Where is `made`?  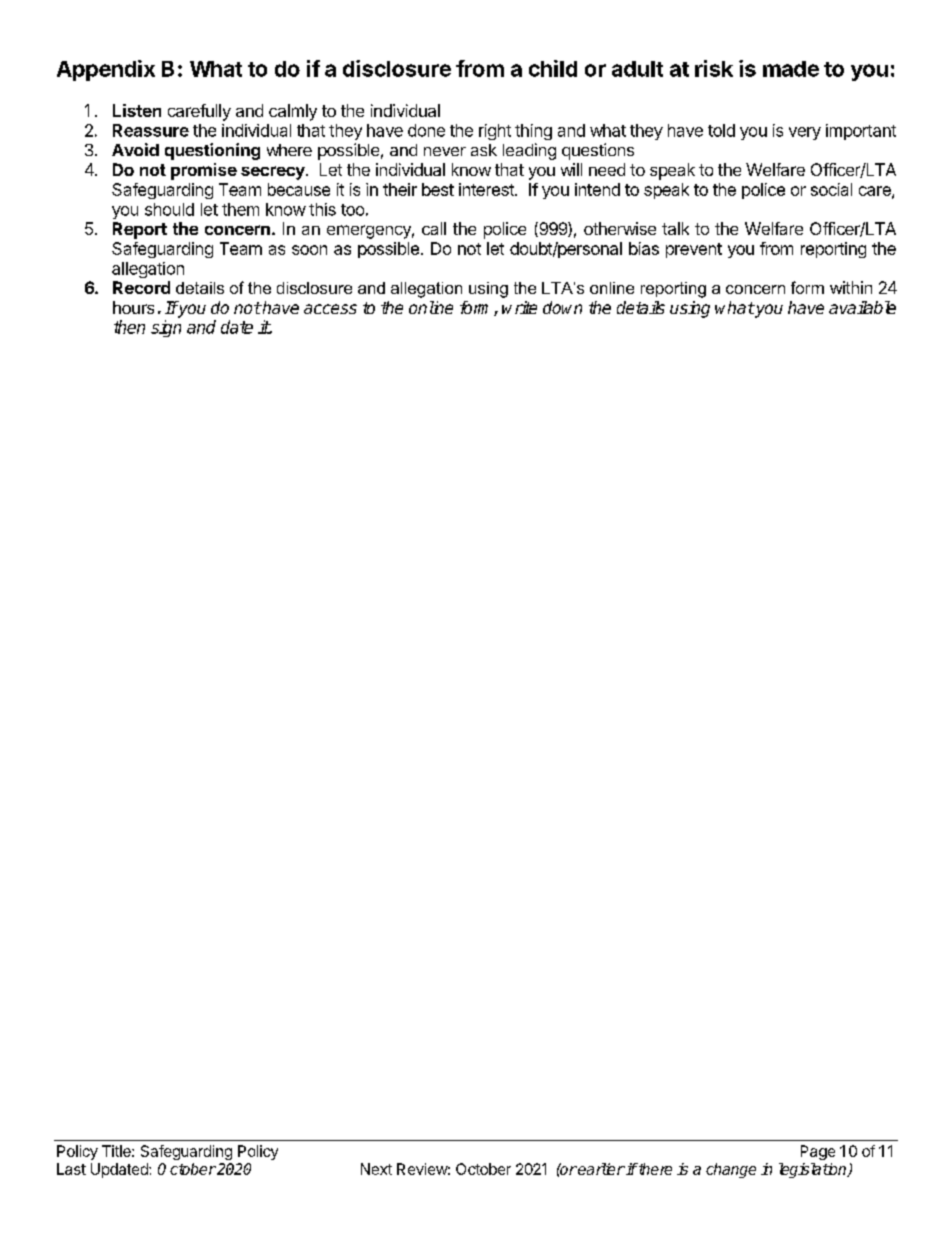
made is located at coordinates (791, 69).
